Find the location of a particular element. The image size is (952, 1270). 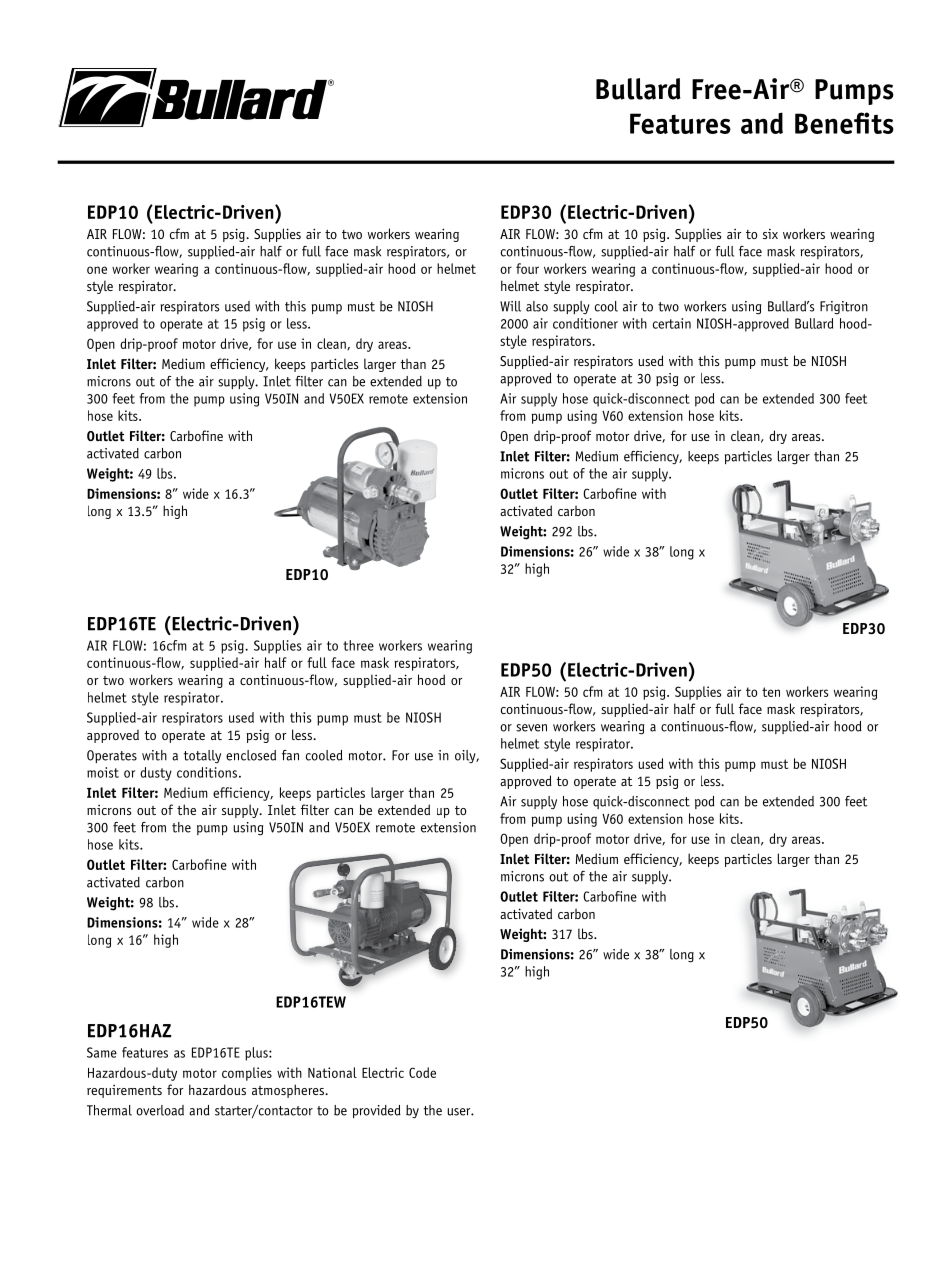

conditioner is located at coordinates (585, 323).
